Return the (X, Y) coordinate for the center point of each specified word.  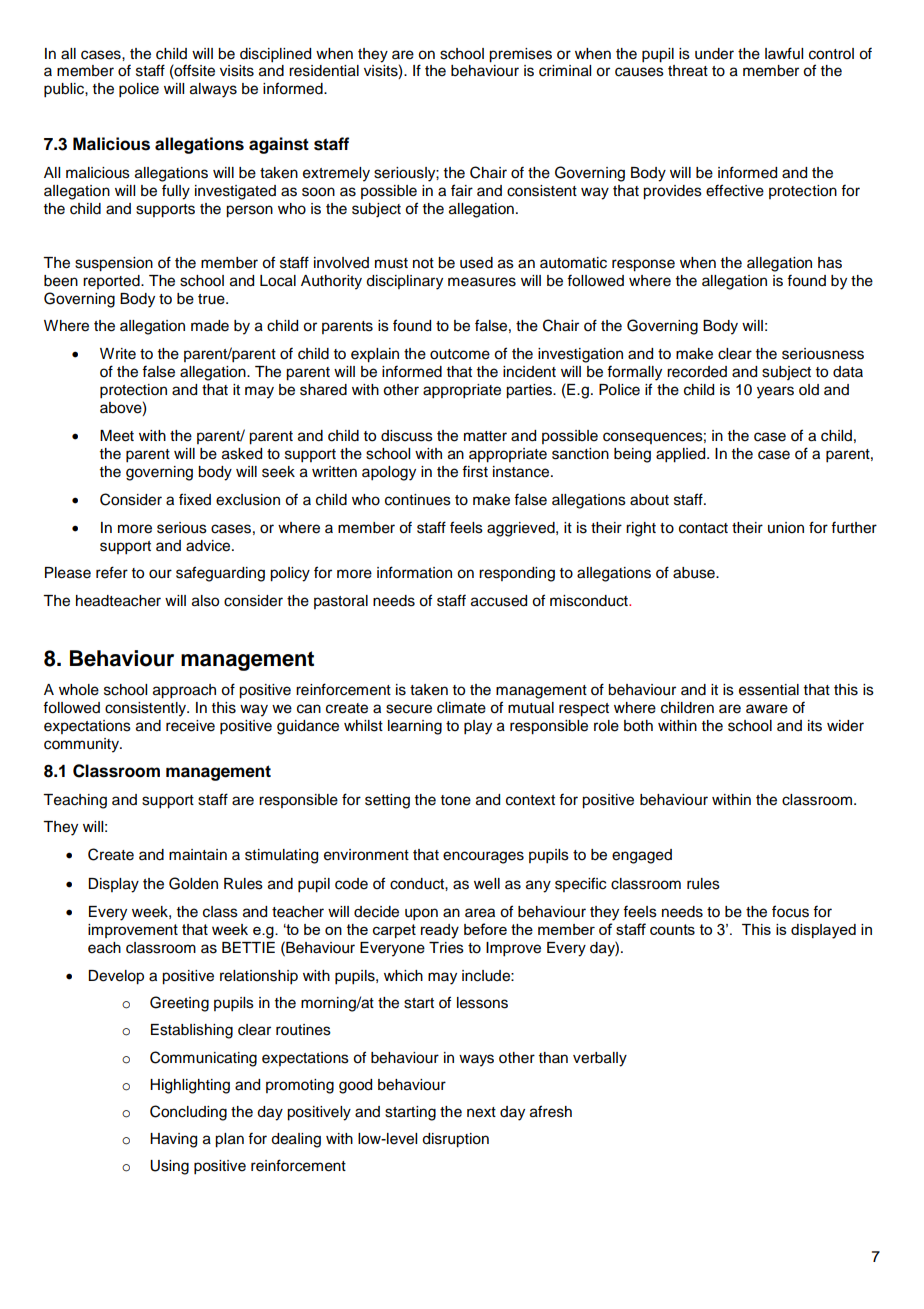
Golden (193, 883)
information (414, 572)
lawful (784, 53)
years (775, 392)
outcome (460, 354)
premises (520, 55)
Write (118, 354)
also (205, 601)
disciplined (275, 55)
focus (790, 911)
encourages (483, 857)
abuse (695, 573)
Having (173, 1140)
